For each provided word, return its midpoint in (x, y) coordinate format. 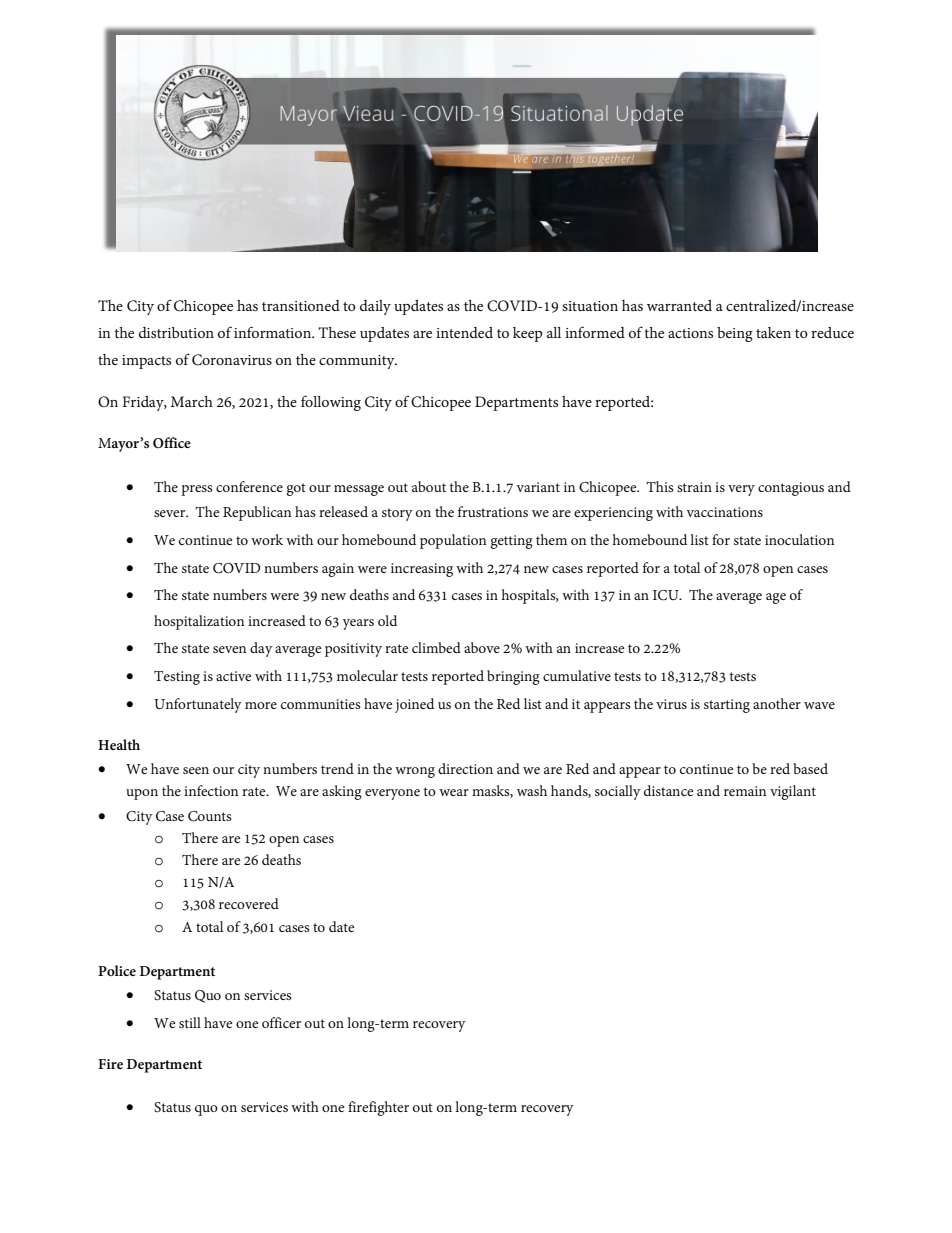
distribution (176, 332)
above (482, 647)
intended (464, 332)
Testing (177, 678)
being (735, 334)
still (190, 1022)
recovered (249, 903)
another (777, 703)
